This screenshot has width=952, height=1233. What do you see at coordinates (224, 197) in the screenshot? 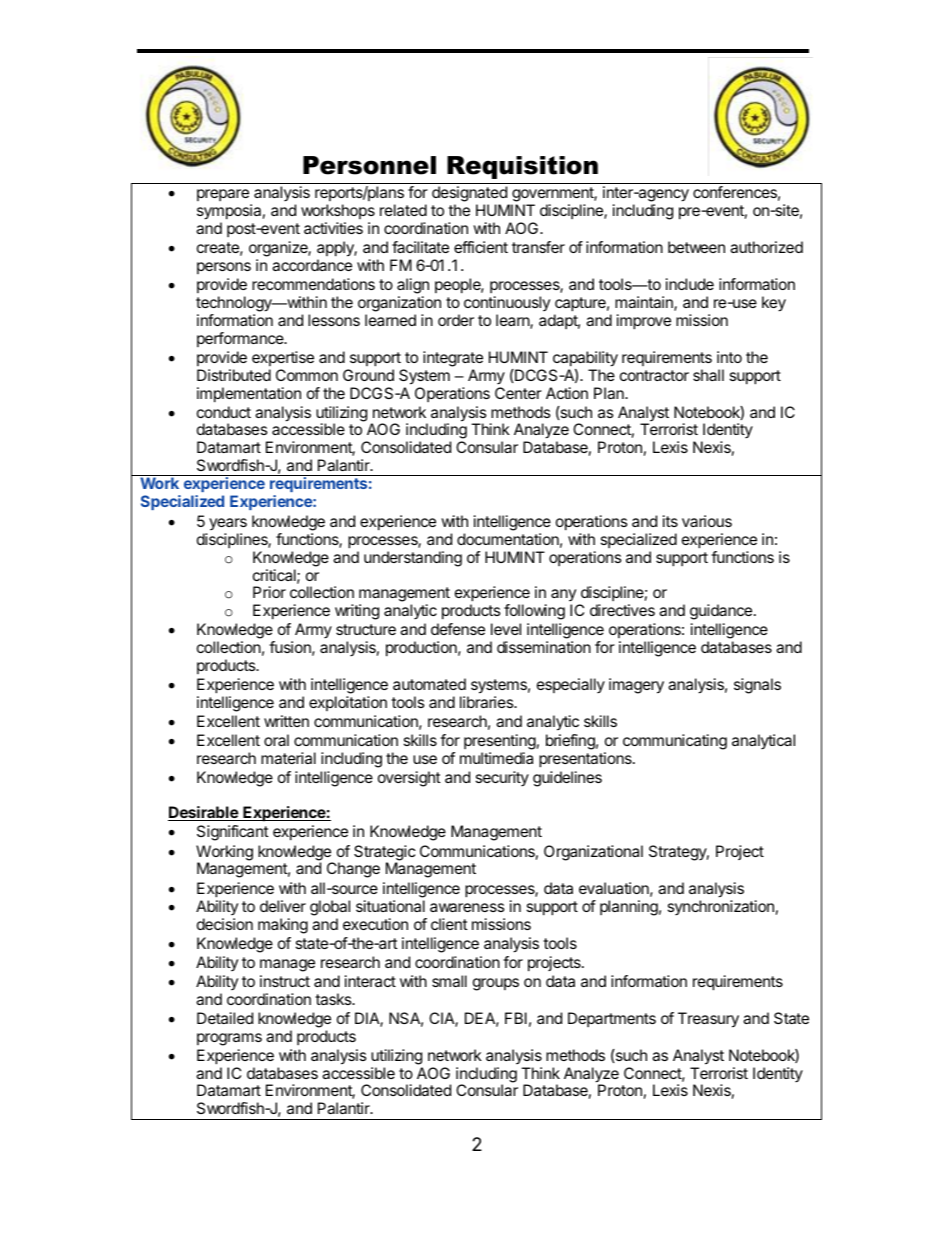
I see `prepare` at bounding box center [224, 197].
